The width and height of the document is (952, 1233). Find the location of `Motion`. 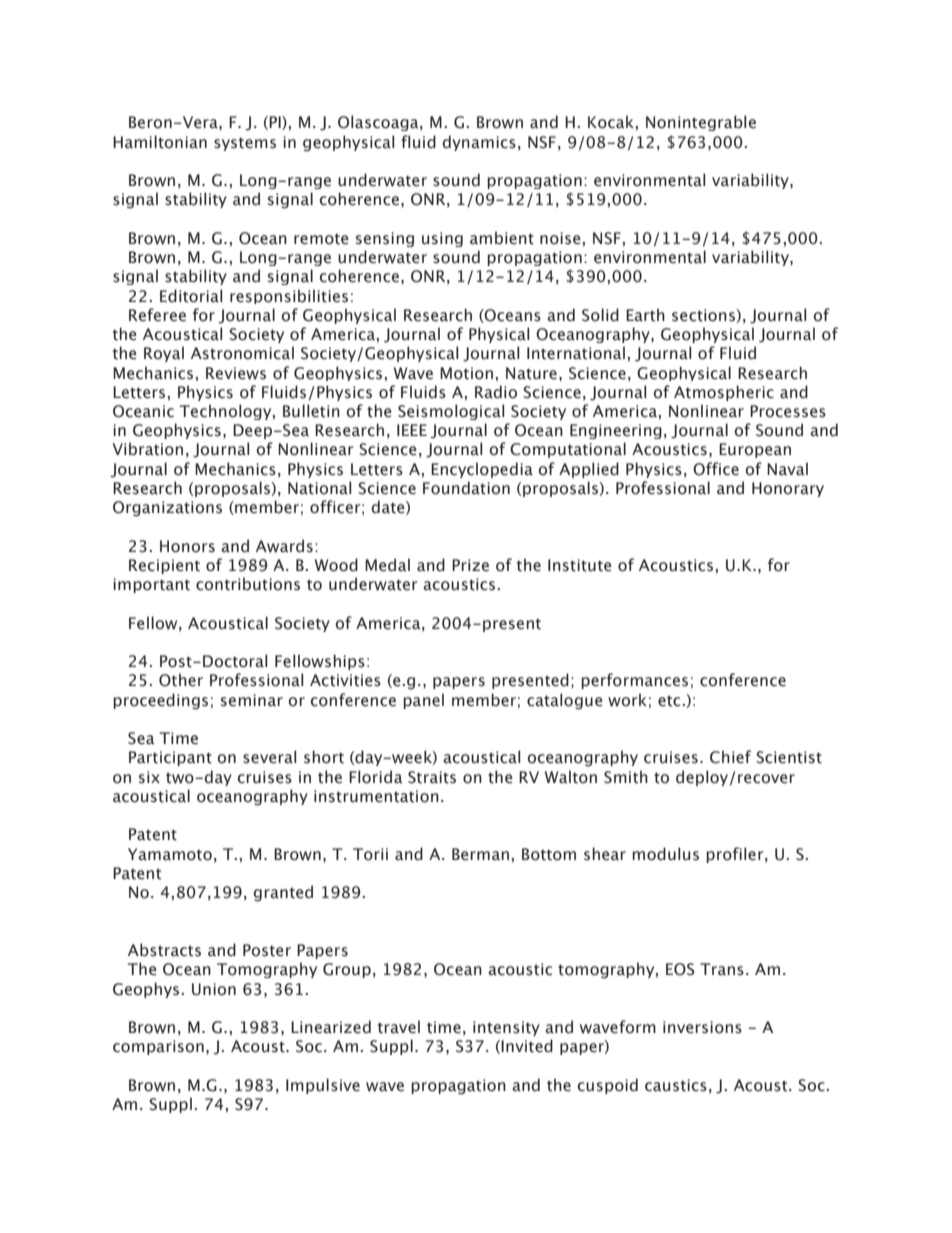

Motion is located at coordinates (466, 373).
